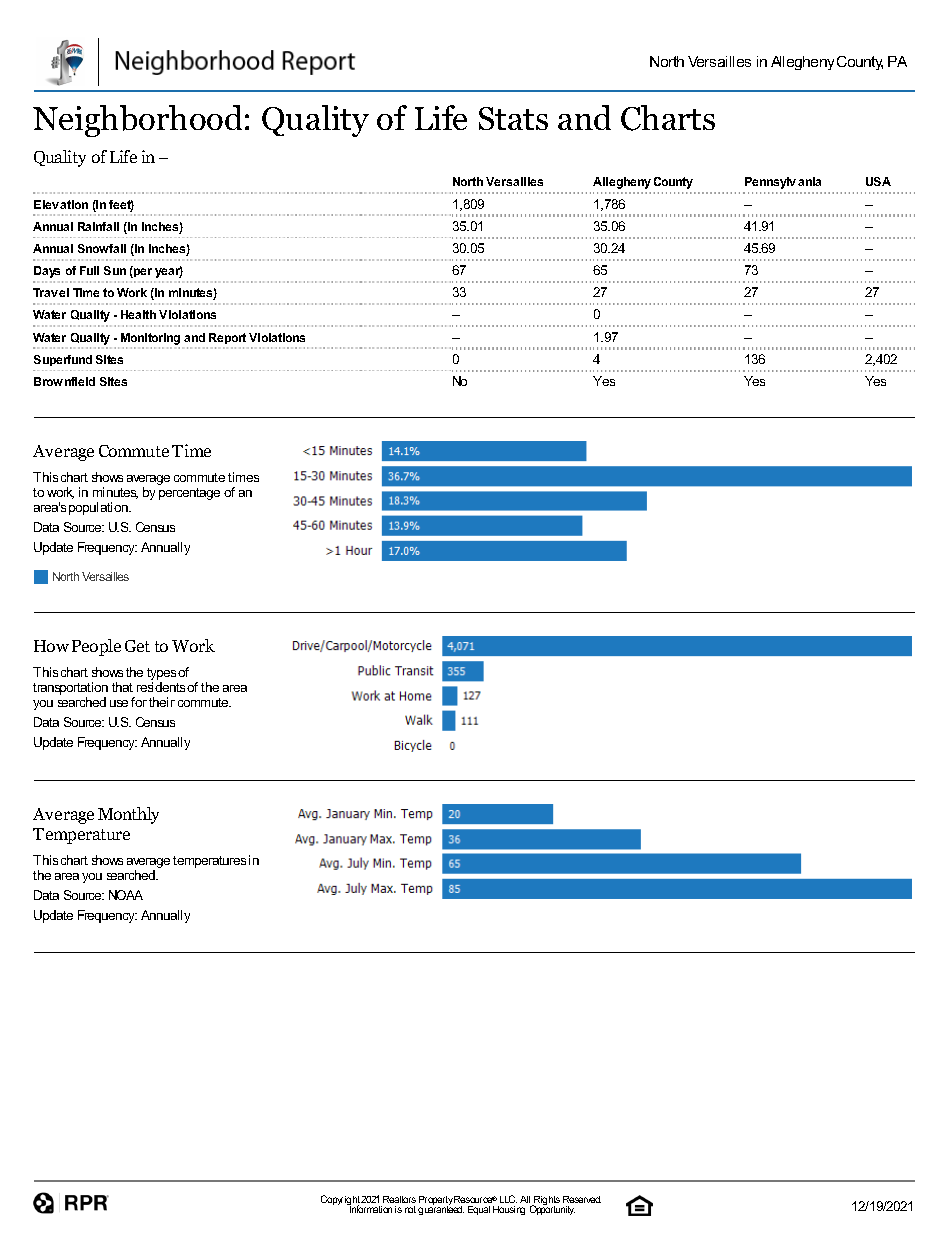 The height and width of the screenshot is (1233, 952). Describe the element at coordinates (162, 702) in the screenshot. I see `their` at that location.
